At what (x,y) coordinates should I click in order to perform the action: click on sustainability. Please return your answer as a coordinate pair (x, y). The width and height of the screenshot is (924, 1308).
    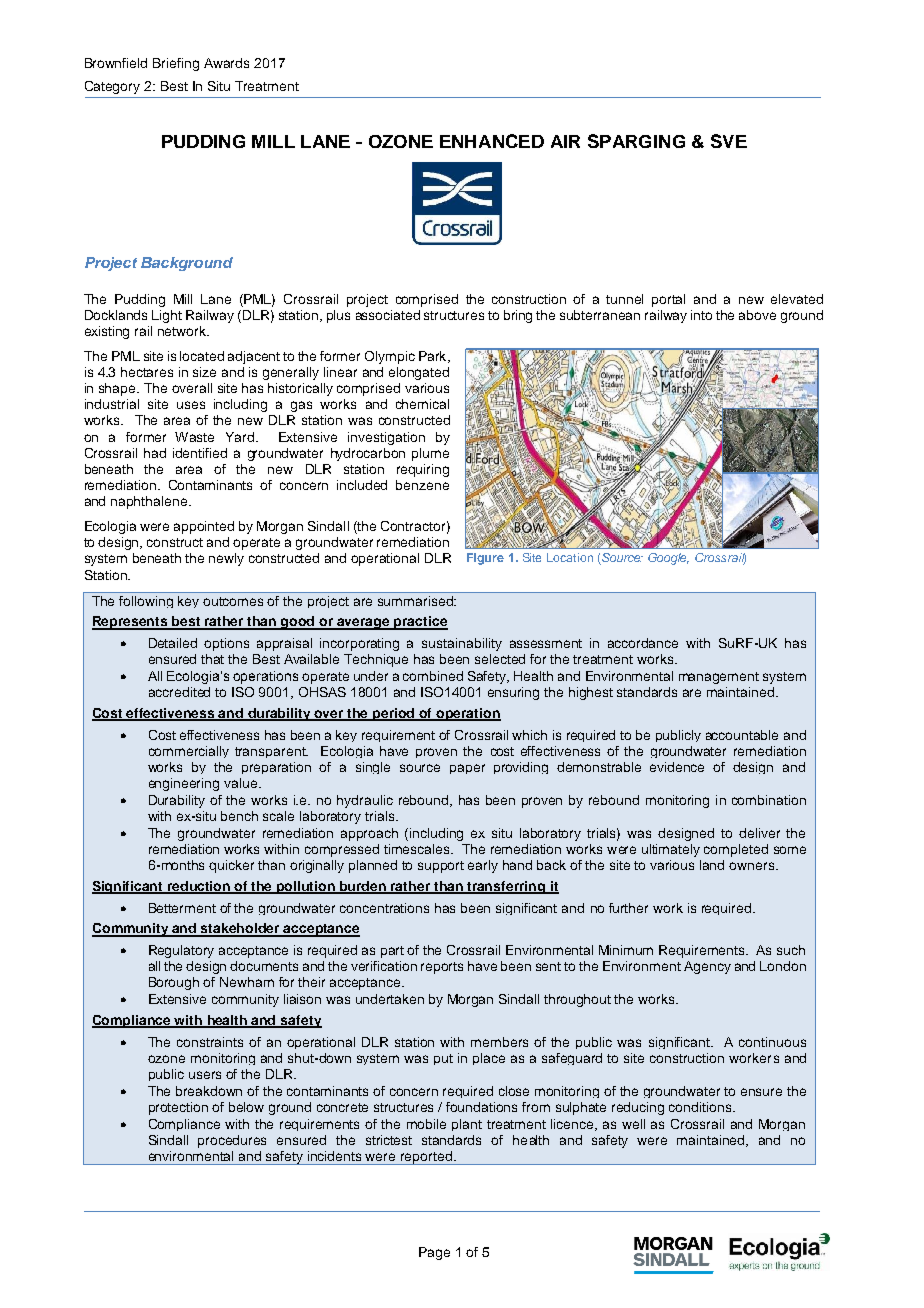
    Looking at the image, I should click on (462, 644).
